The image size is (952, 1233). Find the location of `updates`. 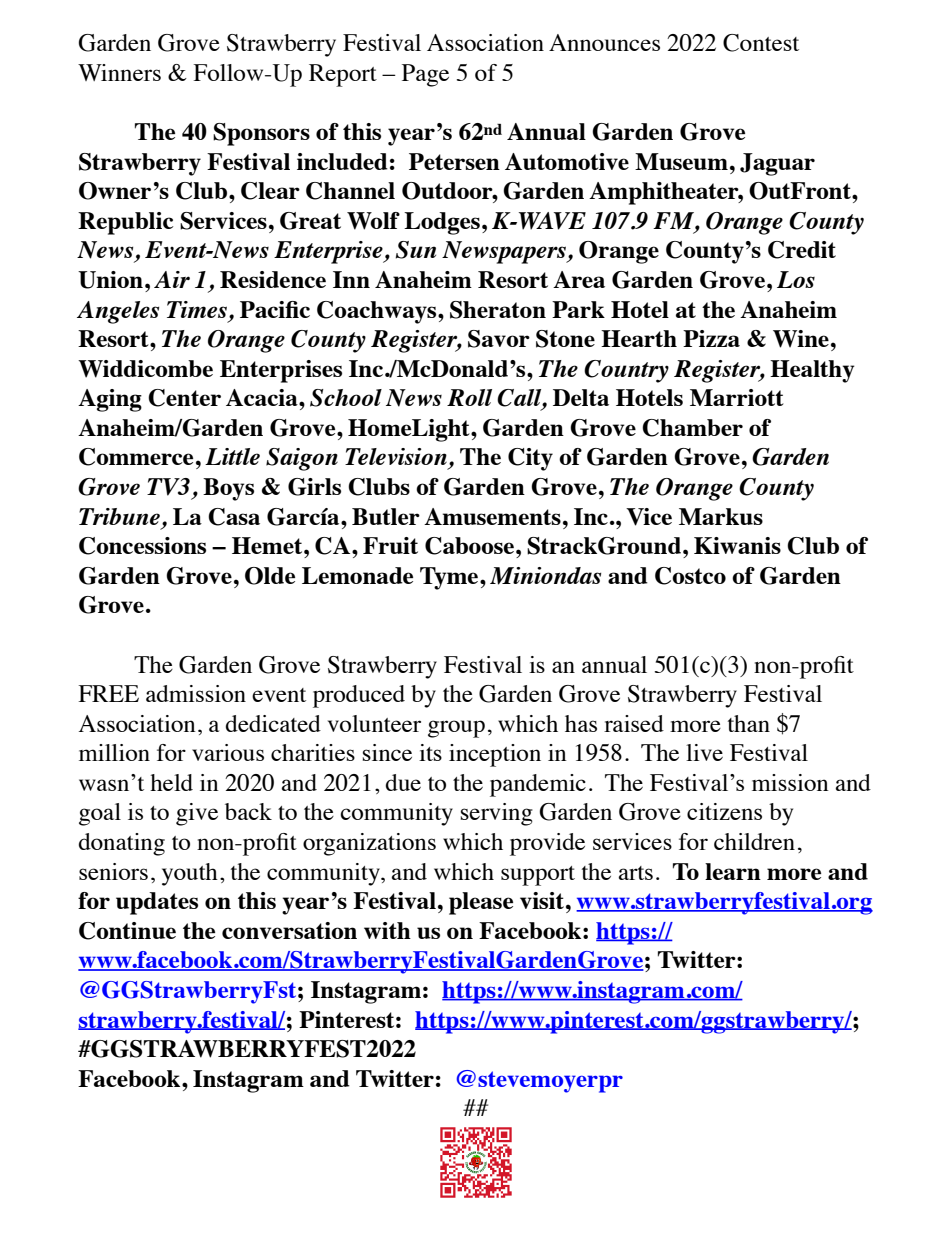

updates is located at coordinates (157, 903).
